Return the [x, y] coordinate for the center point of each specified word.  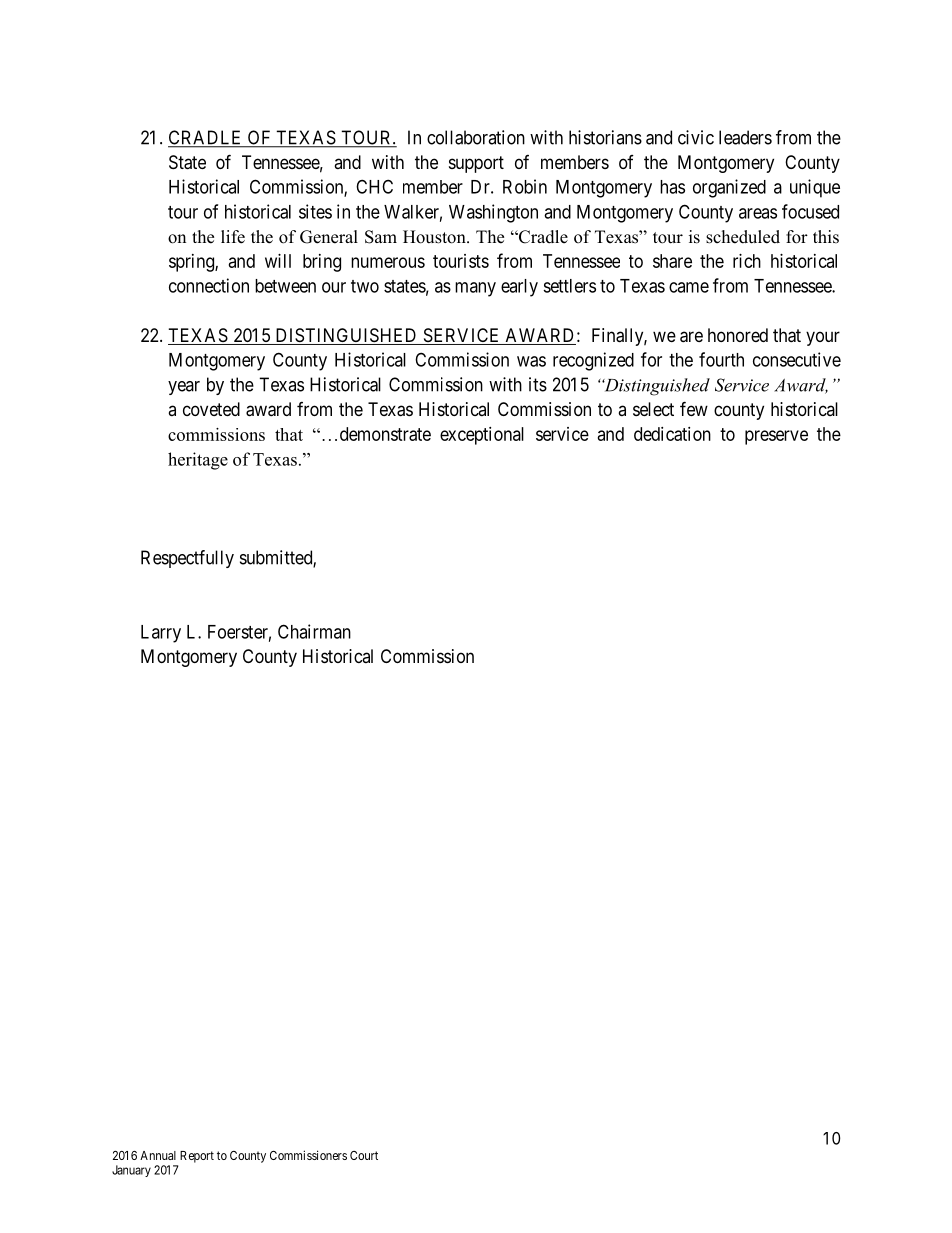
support [476, 164]
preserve [776, 437]
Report [197, 1157]
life [233, 237]
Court [364, 1155]
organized [729, 188]
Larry [161, 634]
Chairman [314, 631]
